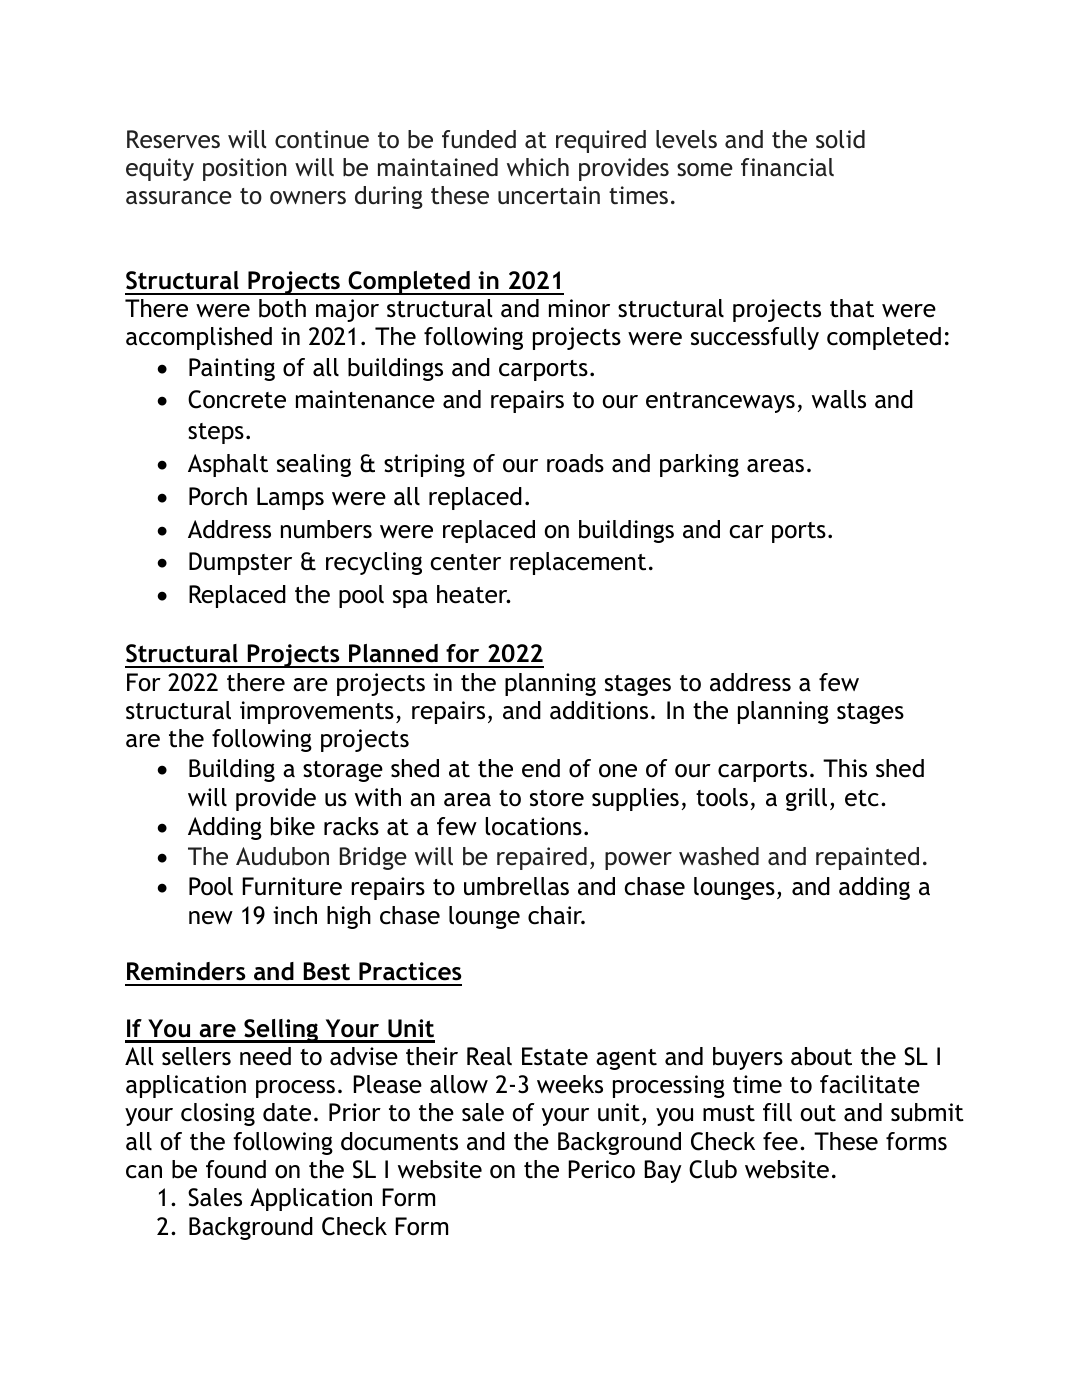 The image size is (1065, 1378). I want to click on This, so click(845, 768).
